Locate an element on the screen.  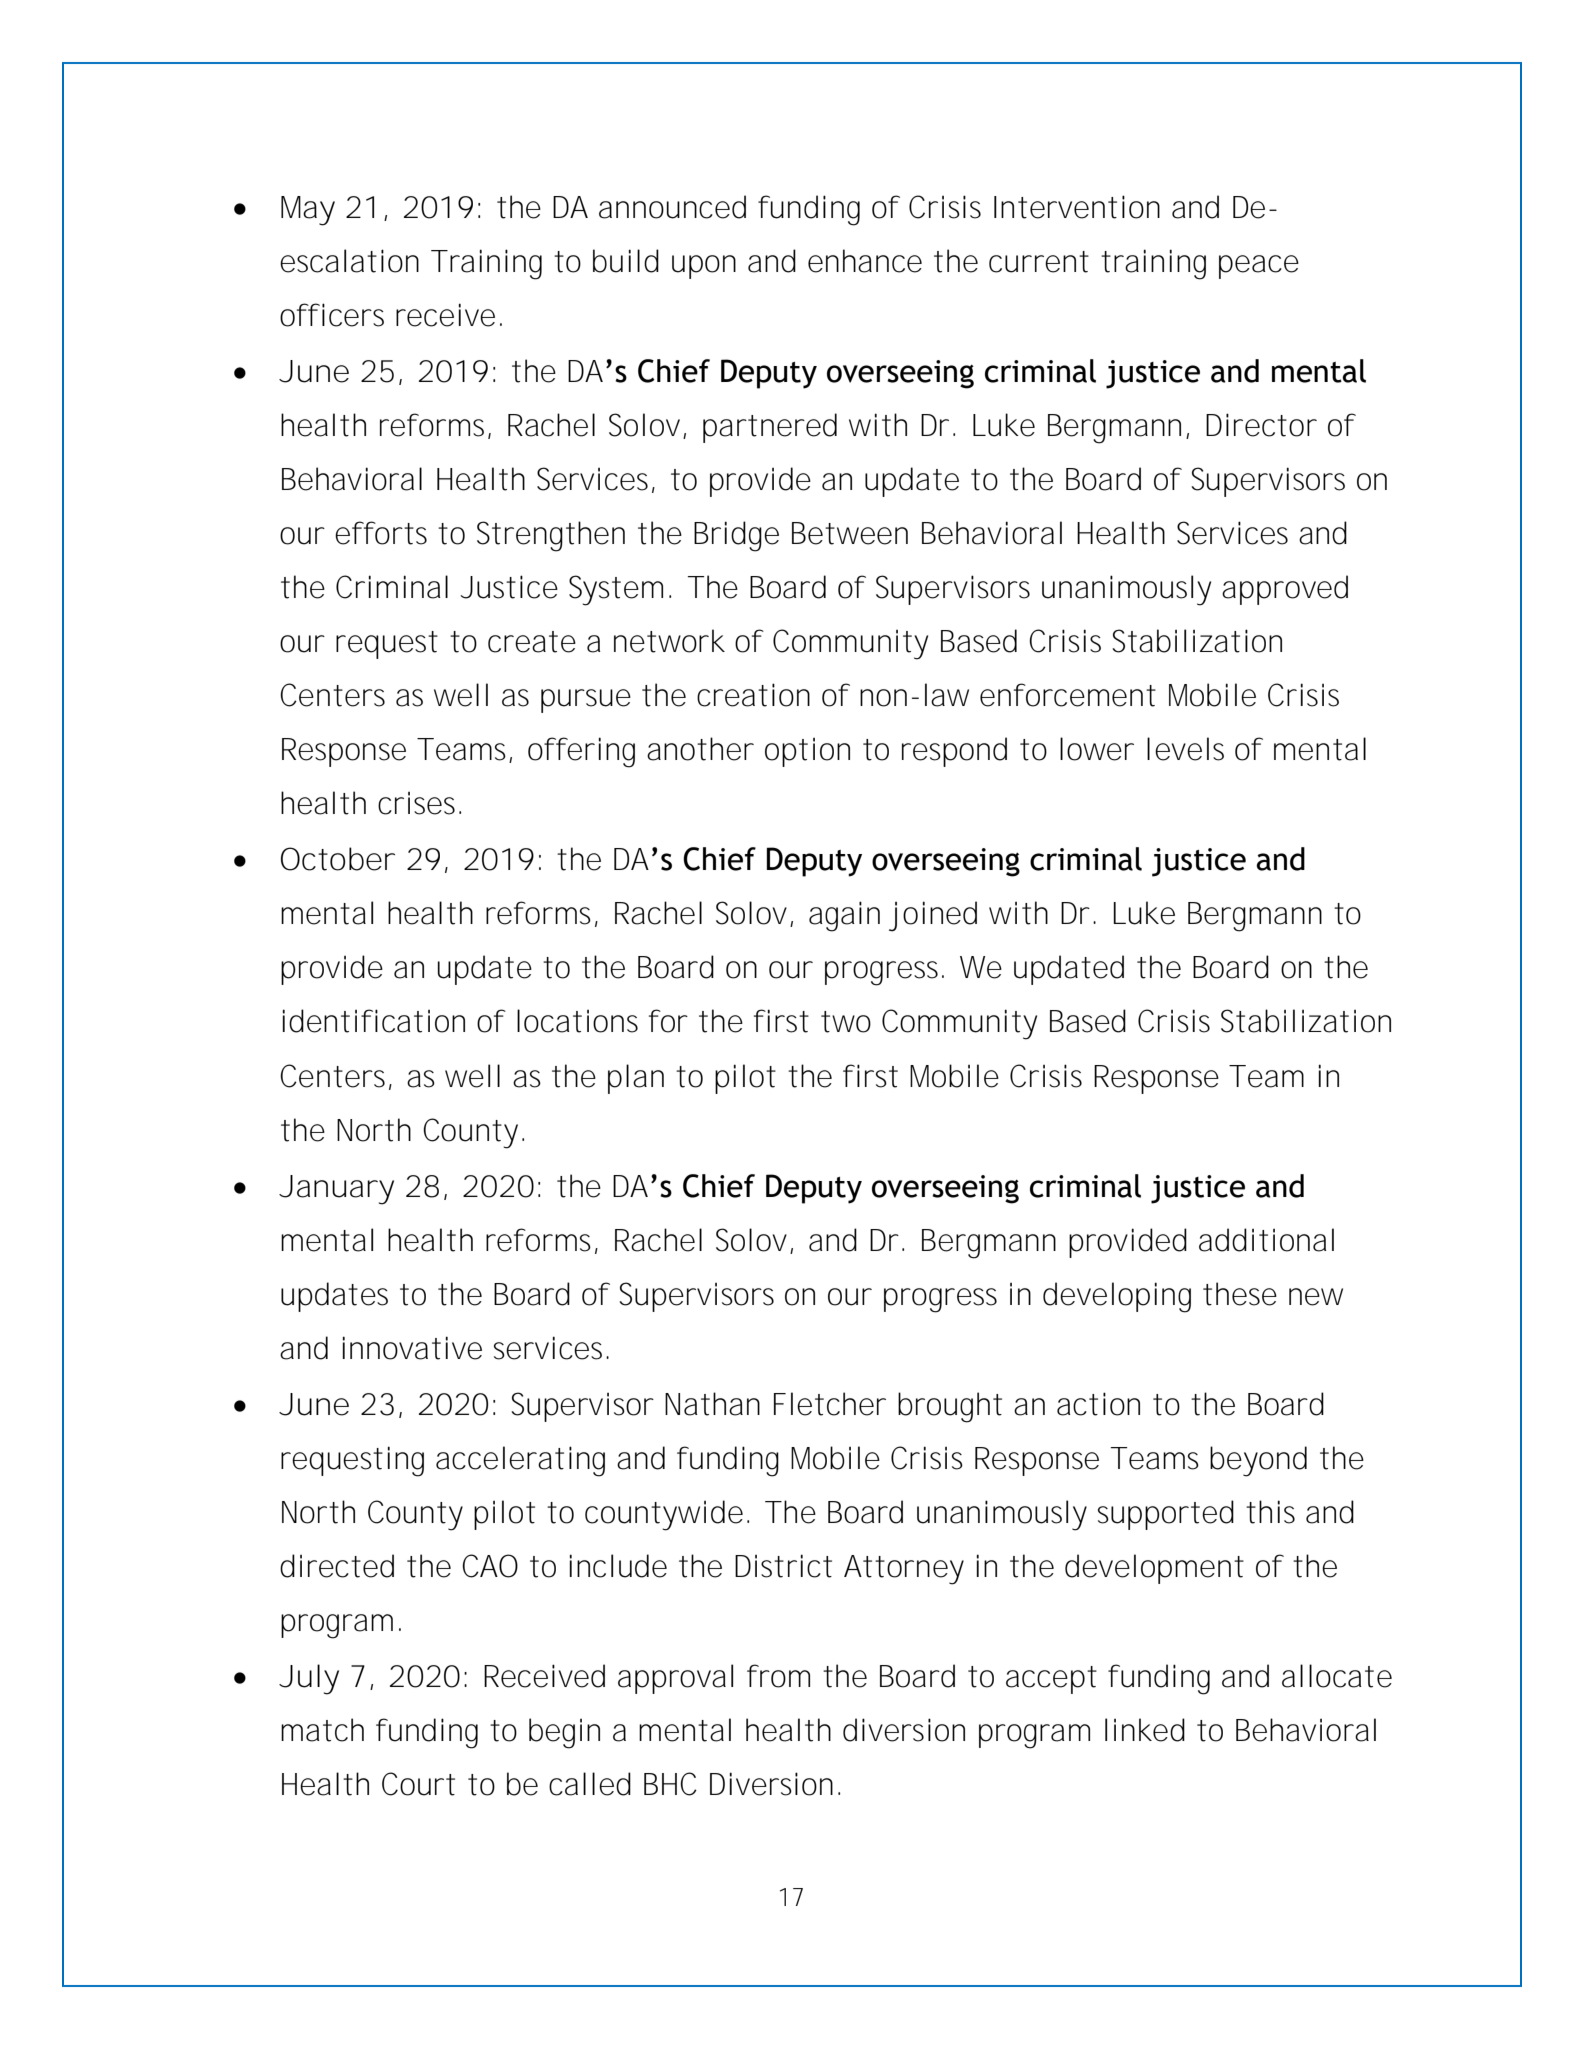
officers is located at coordinates (332, 315).
